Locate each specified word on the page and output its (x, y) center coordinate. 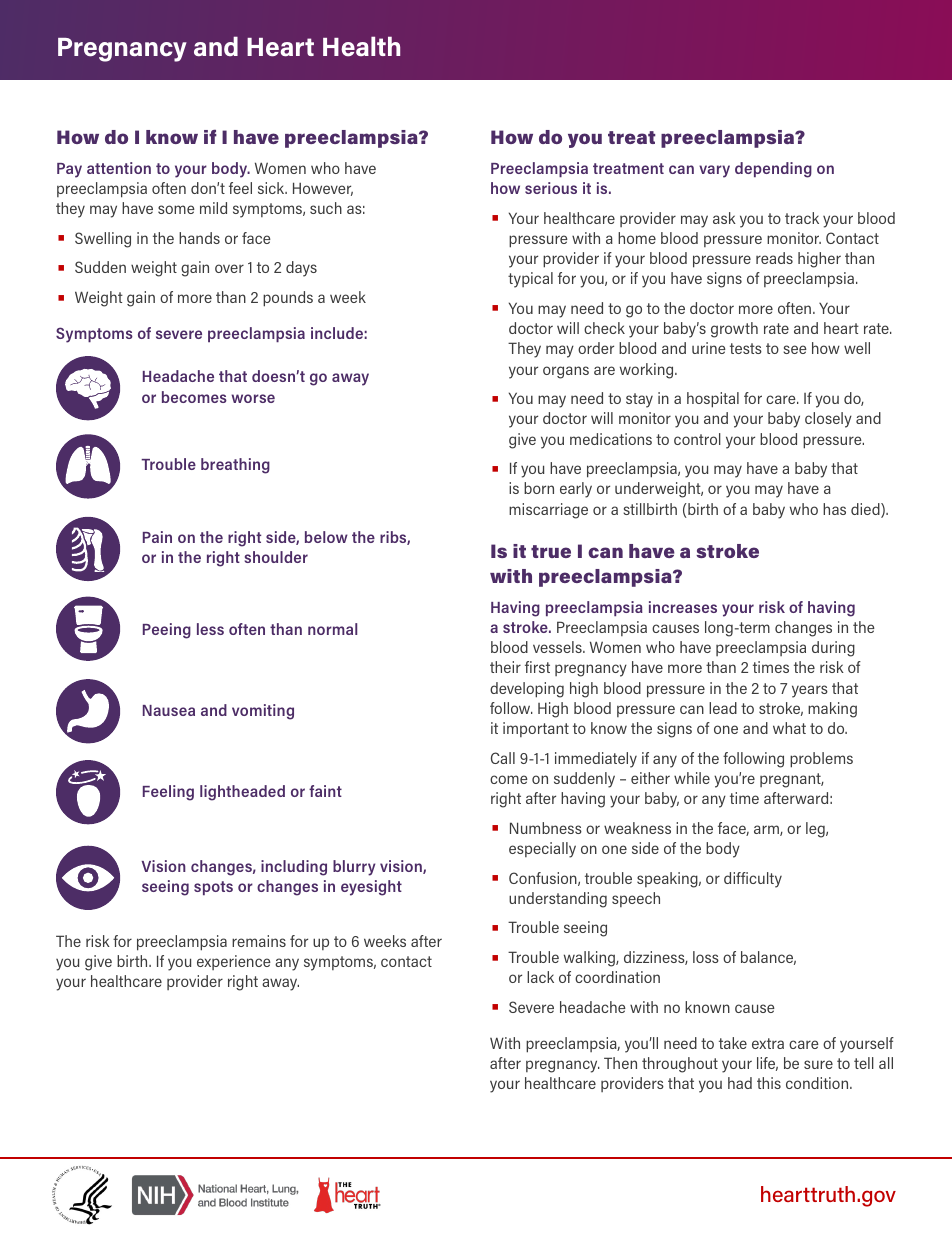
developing (527, 690)
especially (542, 850)
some (176, 209)
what (789, 728)
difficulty (753, 880)
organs (566, 372)
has (834, 509)
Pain (157, 537)
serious (551, 188)
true (551, 551)
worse (253, 398)
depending (773, 170)
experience (234, 962)
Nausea (169, 710)
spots (213, 888)
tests (746, 348)
